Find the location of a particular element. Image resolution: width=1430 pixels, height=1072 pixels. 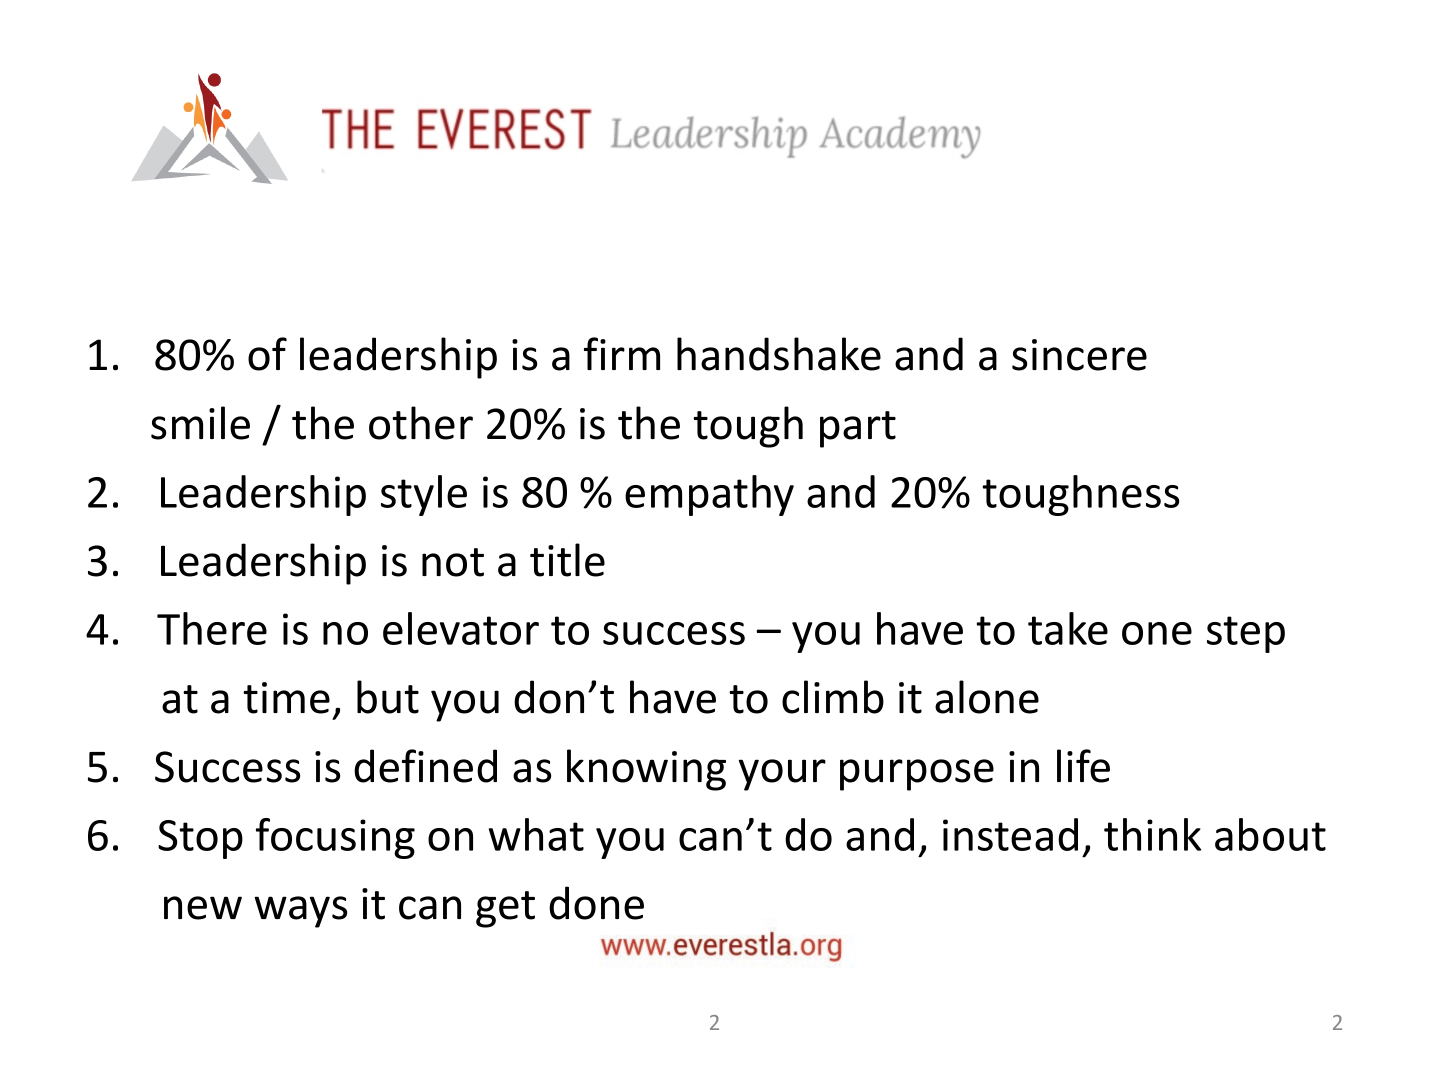

done is located at coordinates (596, 903).
